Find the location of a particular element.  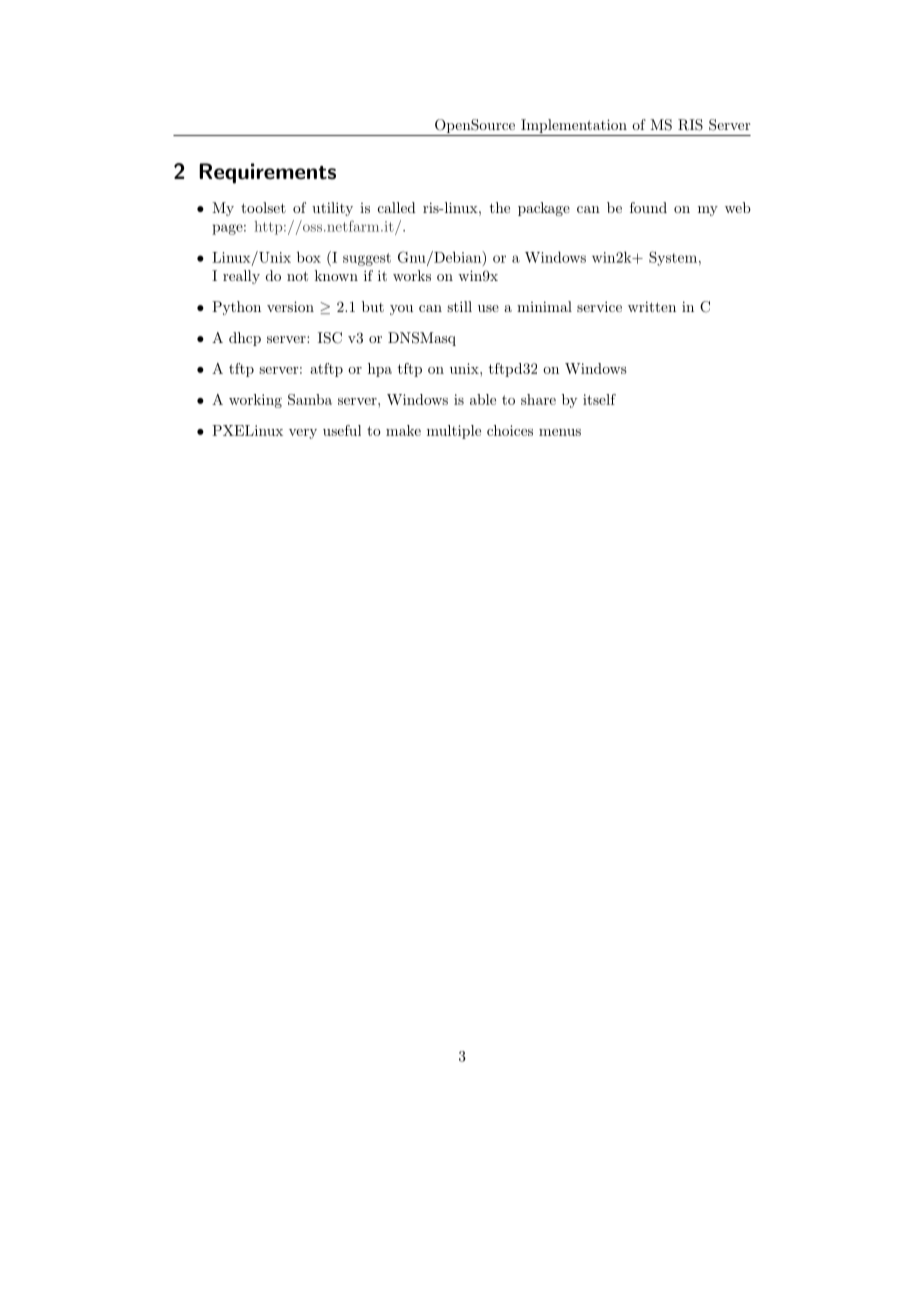

still is located at coordinates (459, 306).
